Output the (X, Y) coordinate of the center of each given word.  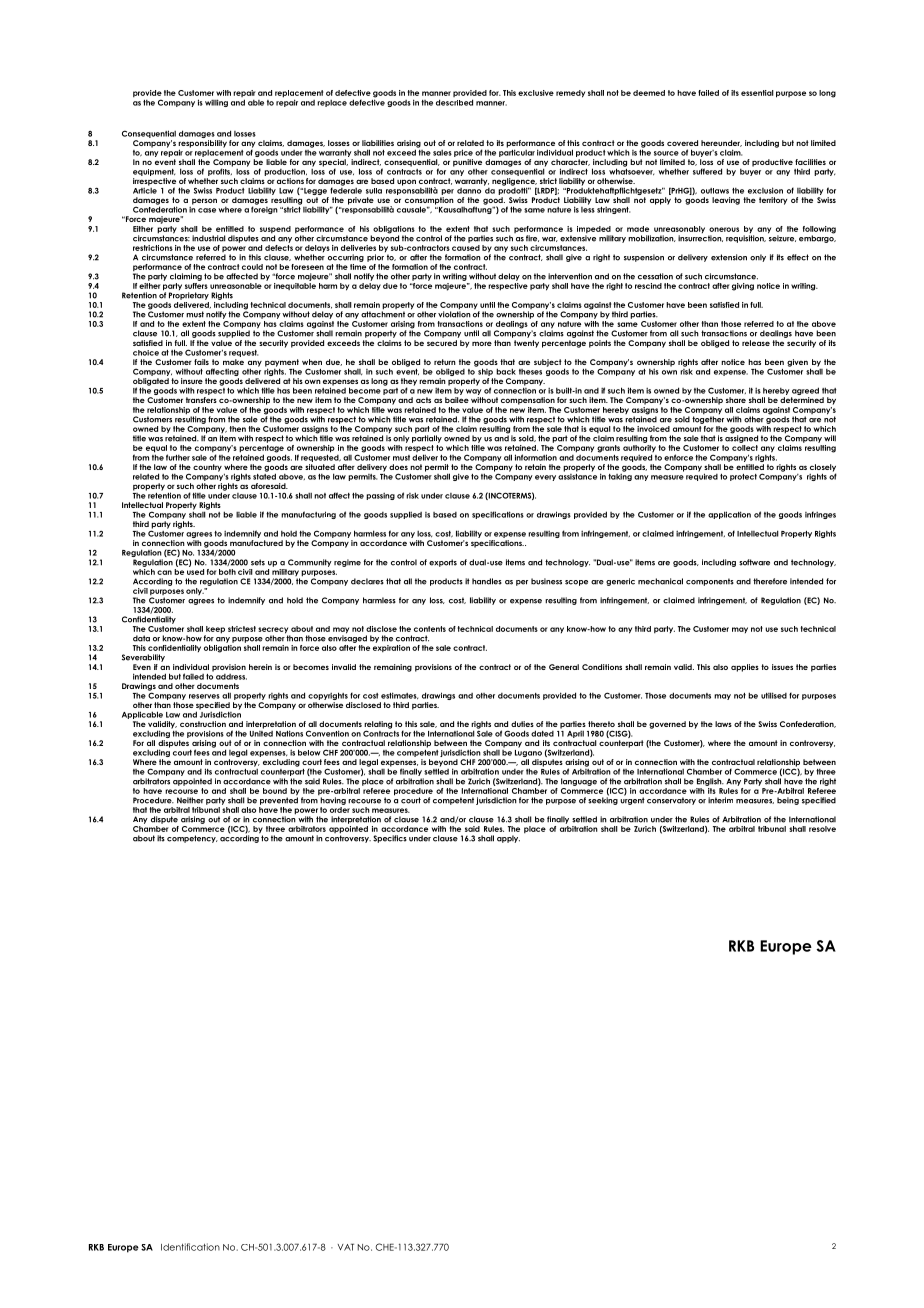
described (454, 102)
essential (757, 93)
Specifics (390, 839)
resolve (822, 829)
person (203, 202)
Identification (190, 1247)
